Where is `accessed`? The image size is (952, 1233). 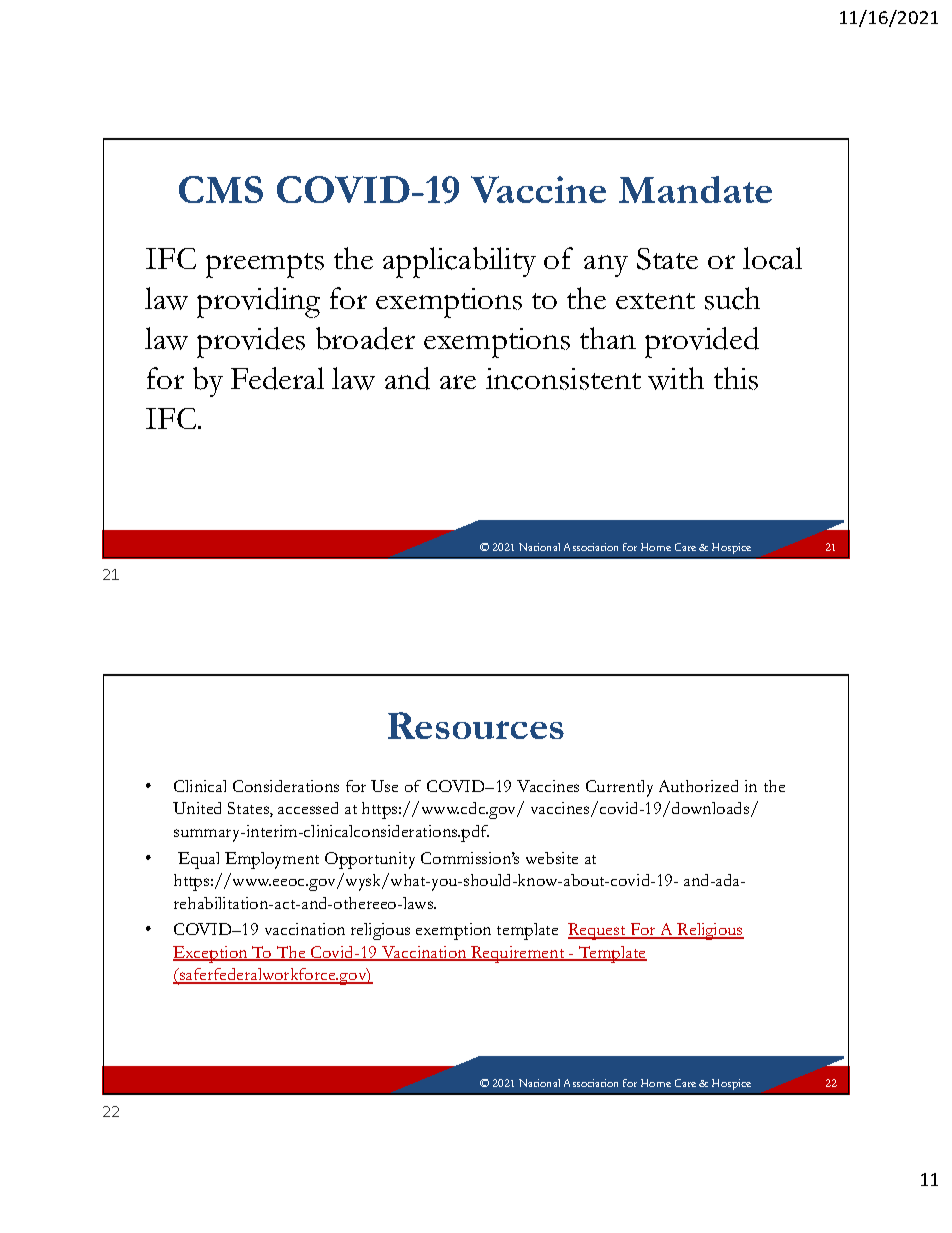 accessed is located at coordinates (308, 808).
